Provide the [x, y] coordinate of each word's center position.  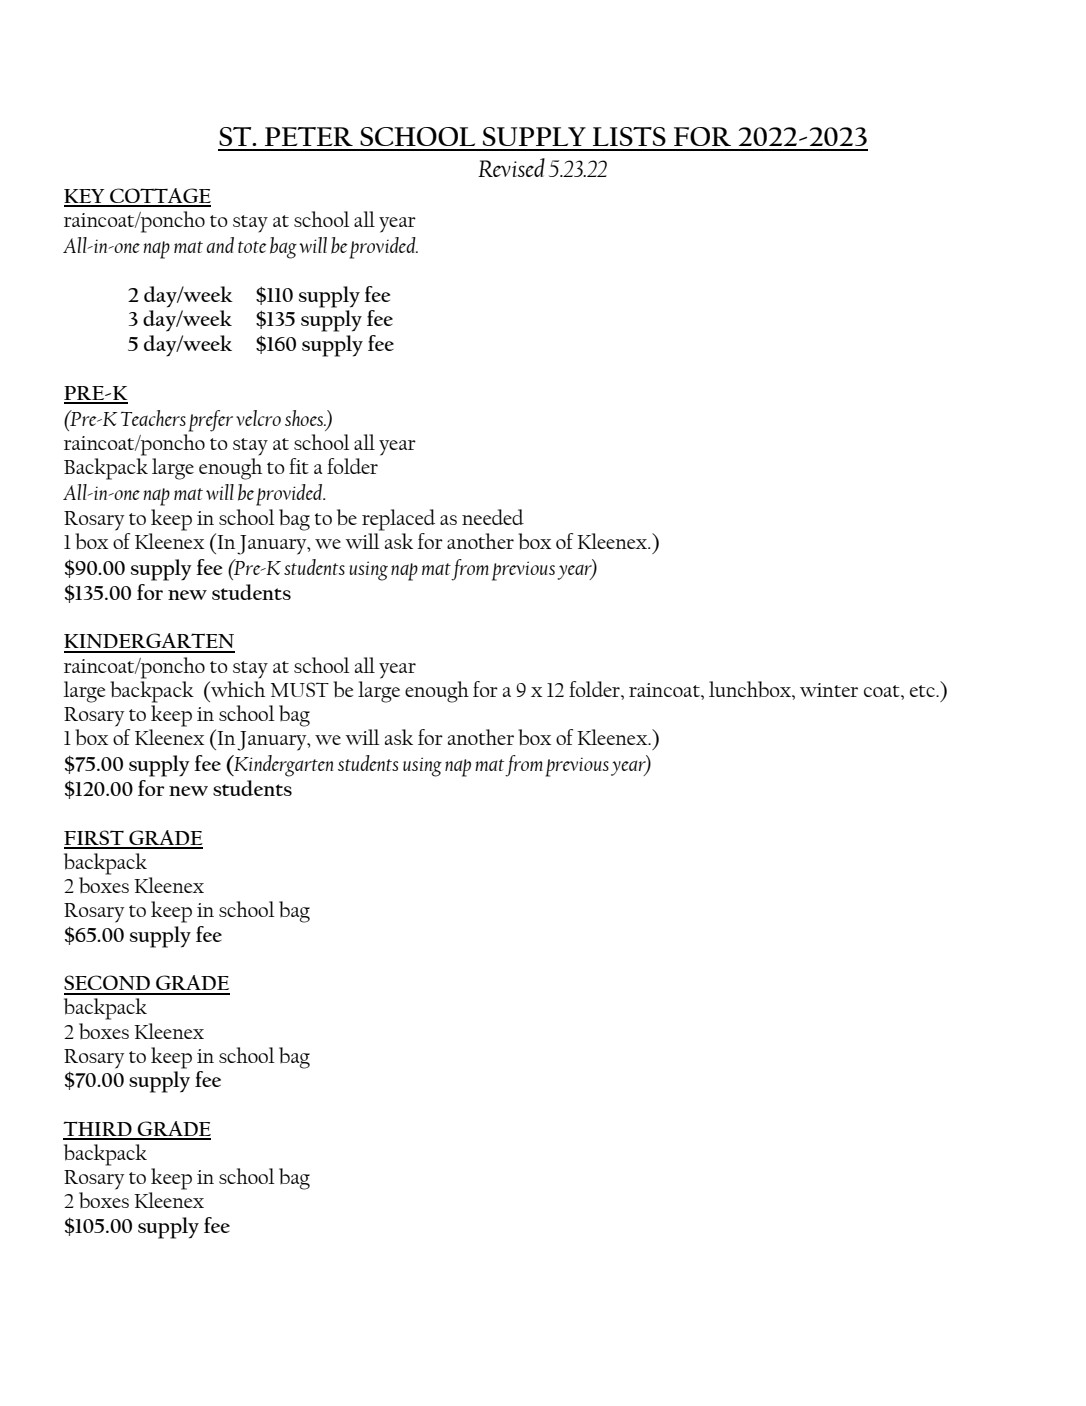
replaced [398, 520]
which [237, 689]
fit [299, 466]
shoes [305, 418]
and [220, 245]
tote [252, 247]
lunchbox [751, 689]
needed [493, 517]
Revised [511, 167]
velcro [258, 418]
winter [829, 690]
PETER [309, 136]
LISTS [629, 136]
